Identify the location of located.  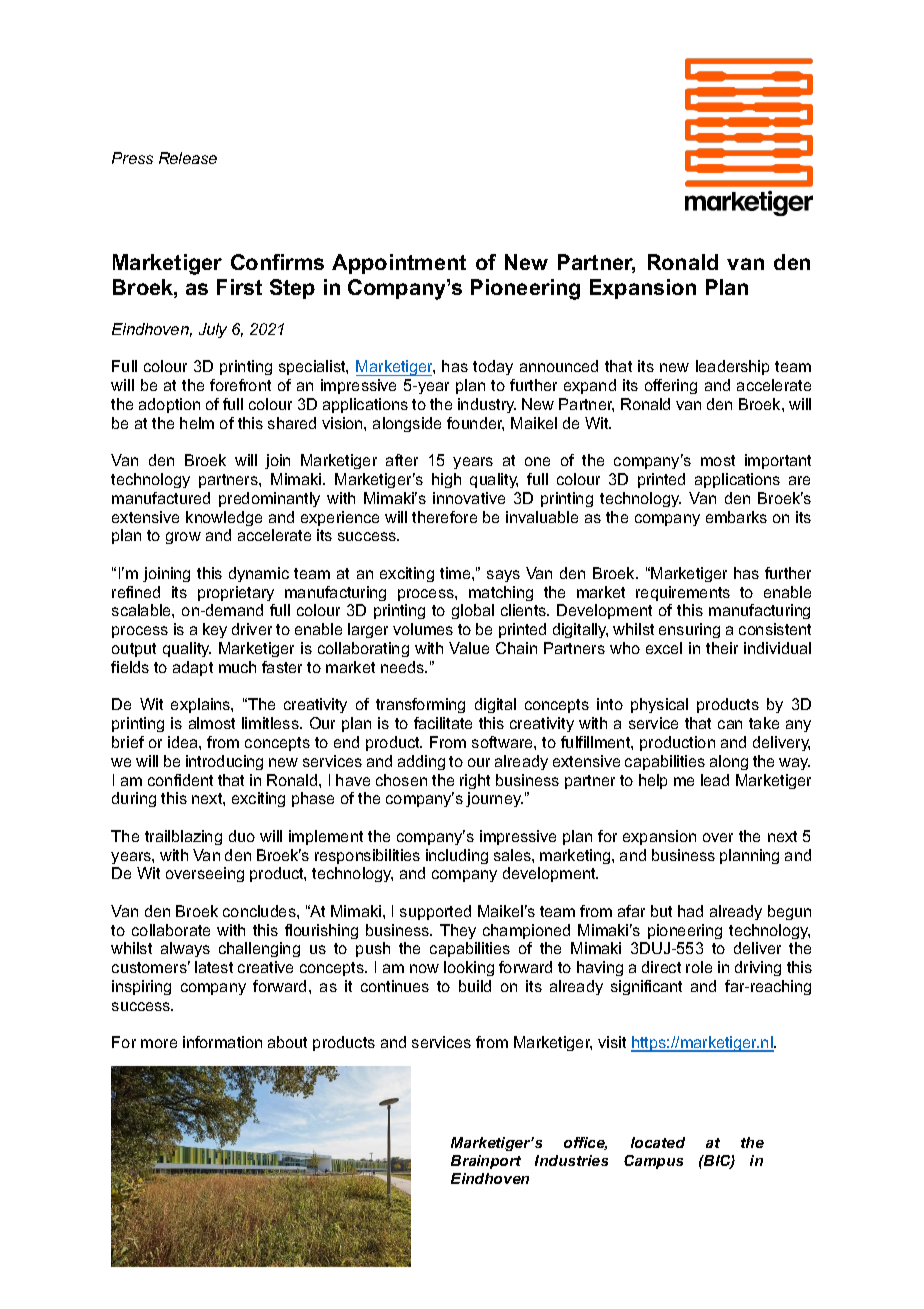
(658, 1142).
